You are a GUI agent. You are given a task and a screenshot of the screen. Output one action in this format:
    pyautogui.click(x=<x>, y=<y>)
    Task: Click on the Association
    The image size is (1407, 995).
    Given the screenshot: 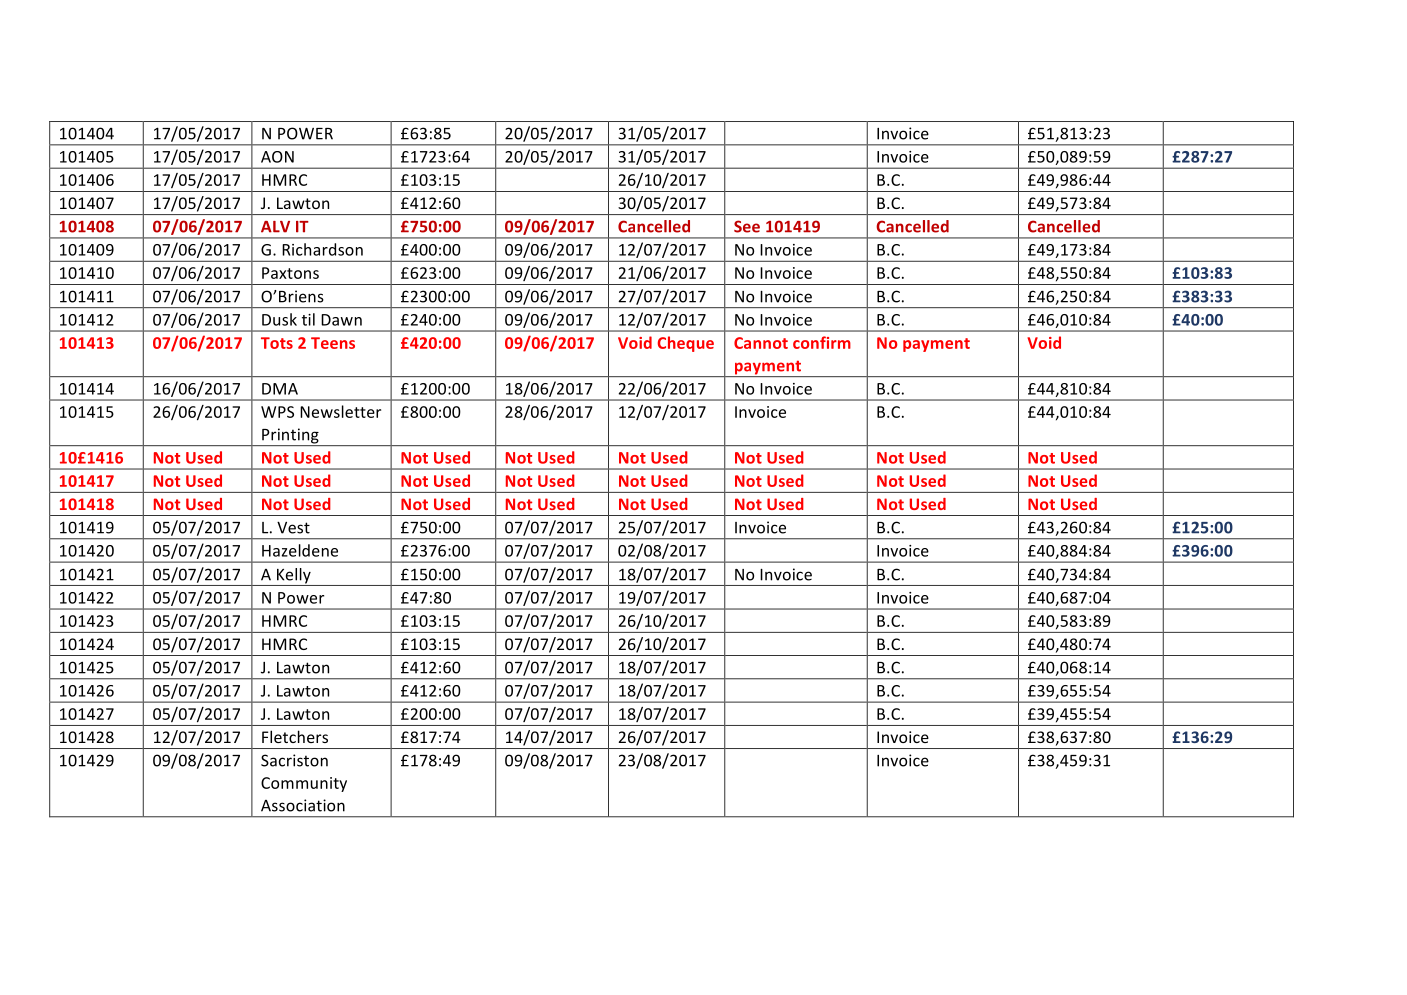 What is the action you would take?
    pyautogui.click(x=303, y=805)
